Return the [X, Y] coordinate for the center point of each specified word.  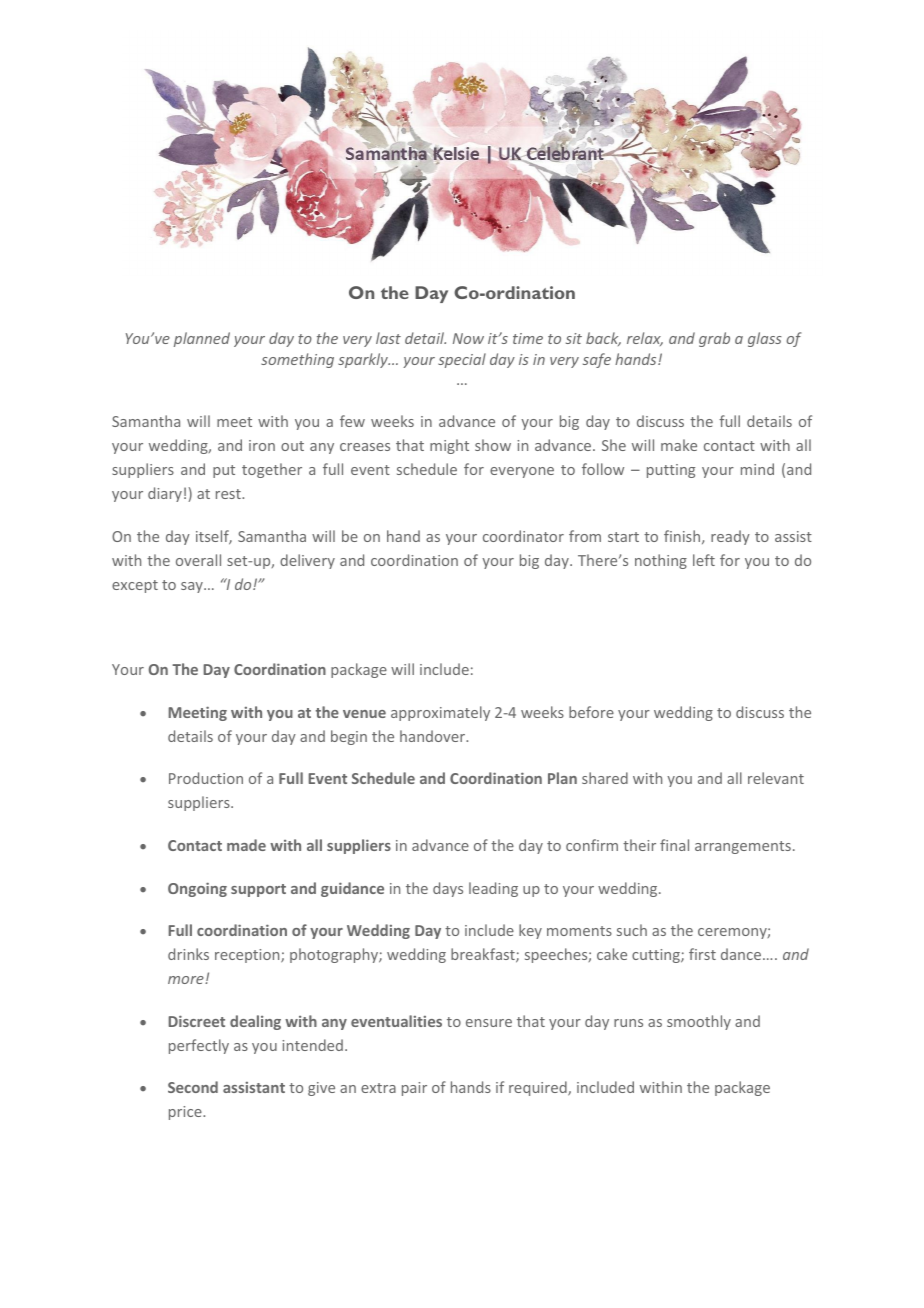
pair [414, 1089]
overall [198, 560]
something [297, 360]
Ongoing [197, 889]
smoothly [699, 1022]
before [591, 712]
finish [683, 537]
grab [714, 339]
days [448, 889]
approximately [440, 713]
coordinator [523, 536]
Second [193, 1087]
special [462, 360]
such [632, 930]
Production [206, 778]
